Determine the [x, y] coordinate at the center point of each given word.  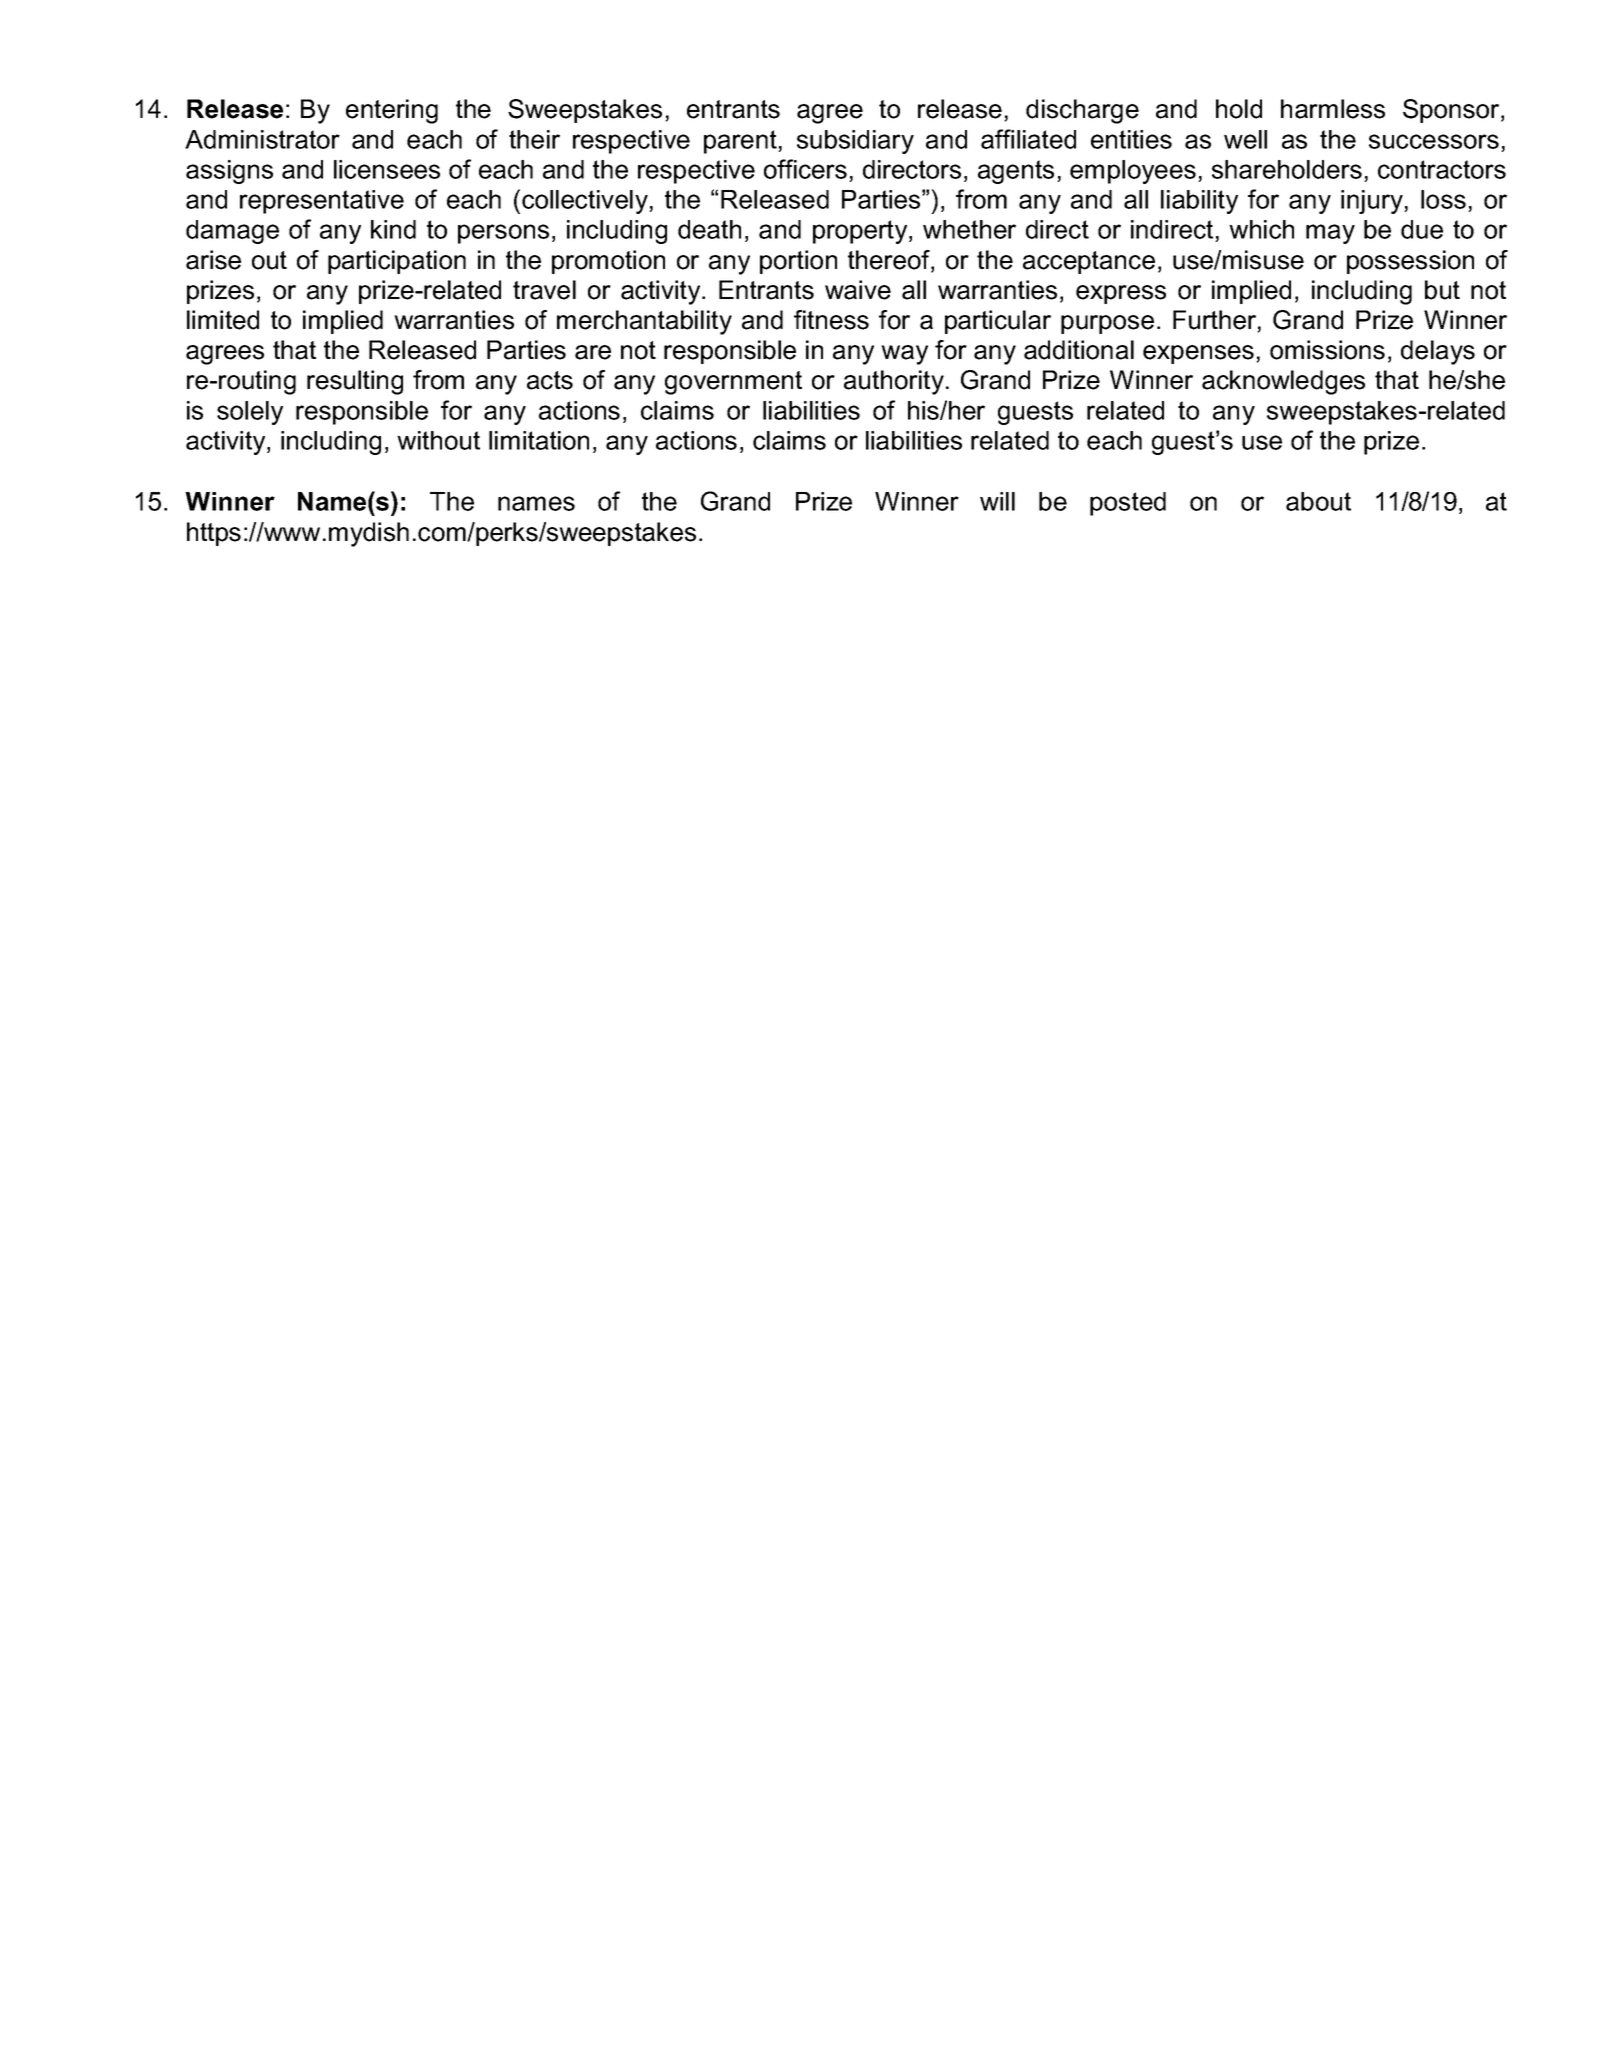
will [997, 501]
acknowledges [1283, 382]
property [861, 232]
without [438, 440]
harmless [1333, 109]
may [1330, 234]
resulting [355, 382]
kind [393, 229]
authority [894, 382]
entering [392, 111]
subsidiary [855, 142]
